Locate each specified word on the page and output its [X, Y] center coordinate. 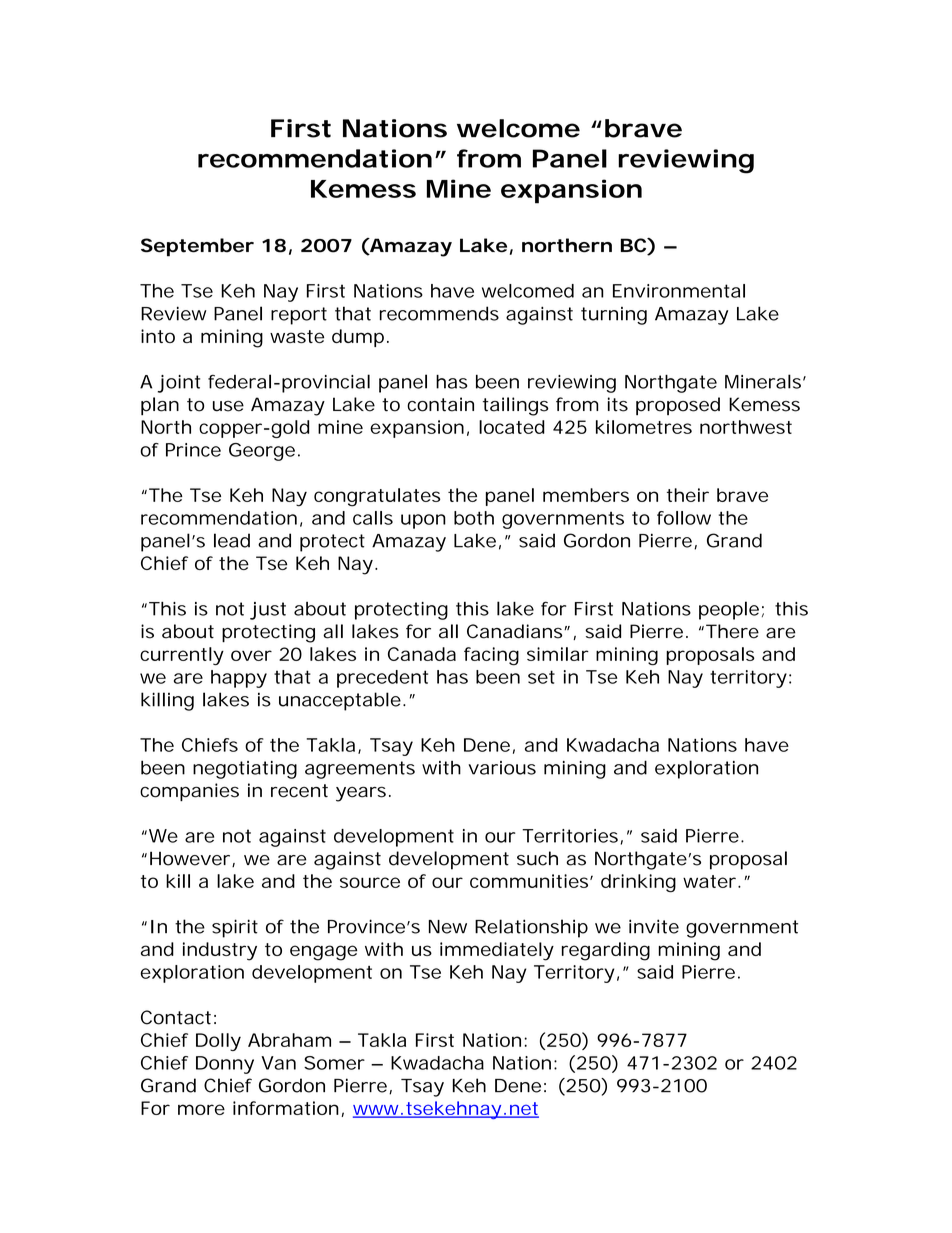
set [541, 677]
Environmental [679, 291]
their [688, 495]
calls [373, 518]
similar [558, 654]
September [197, 247]
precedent [382, 679]
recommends [439, 313]
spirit [235, 928]
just [268, 611]
